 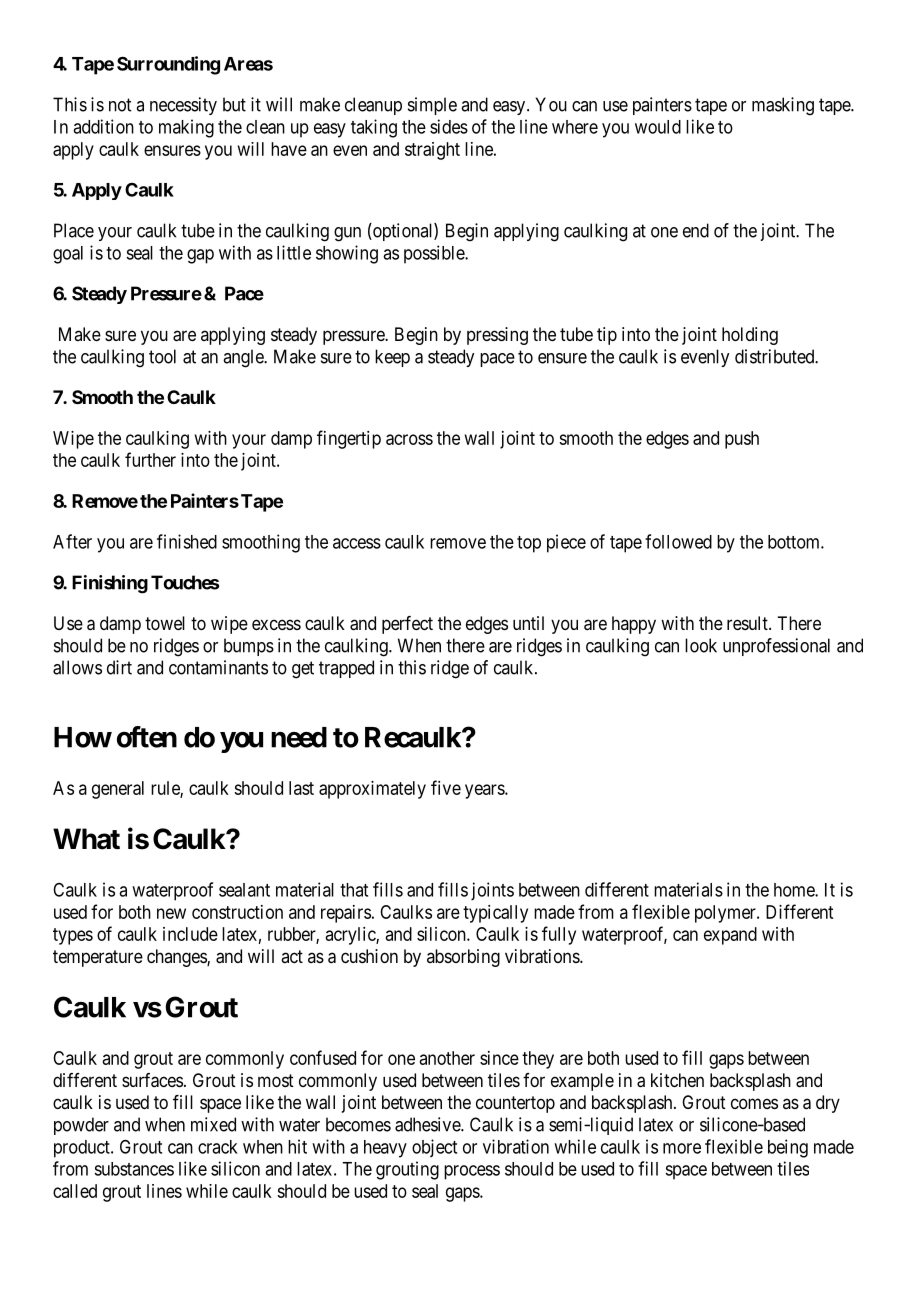 What do you see at coordinates (150, 459) in the screenshot?
I see `further` at bounding box center [150, 459].
